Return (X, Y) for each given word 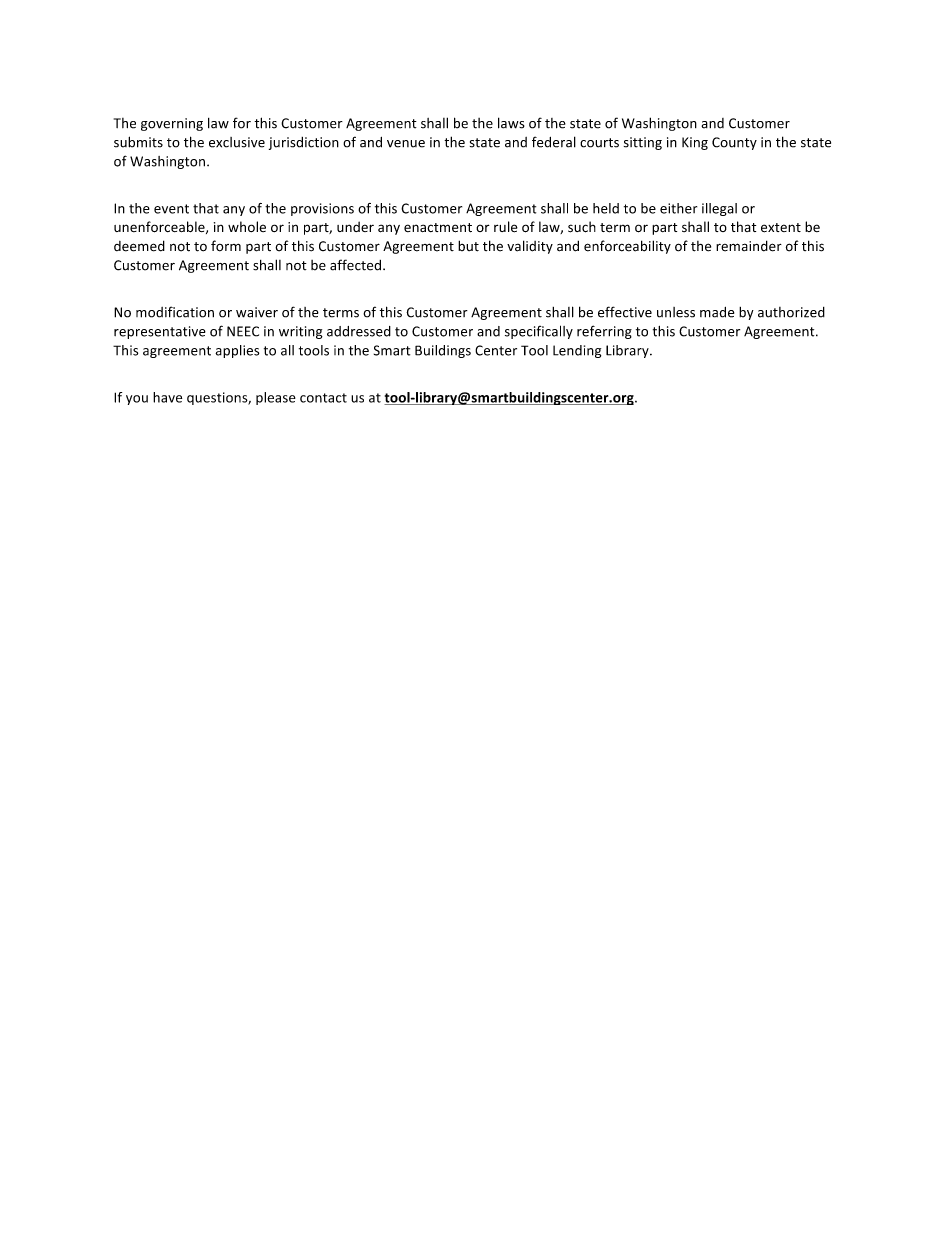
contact (323, 398)
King (695, 143)
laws (511, 123)
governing (172, 124)
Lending (577, 351)
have (167, 397)
